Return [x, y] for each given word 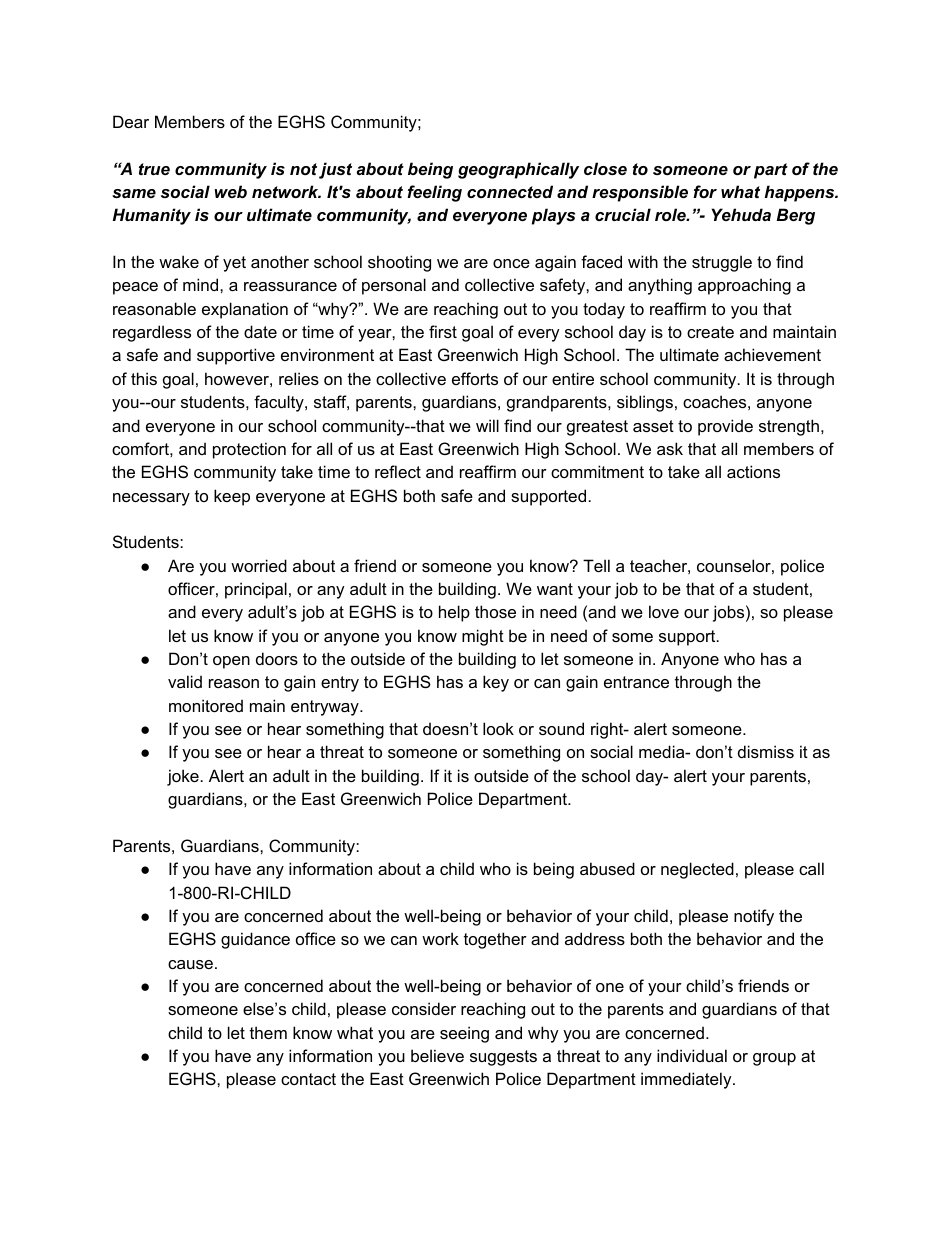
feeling [434, 193]
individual [692, 1055]
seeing [464, 1034]
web [230, 191]
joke [183, 777]
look [498, 728]
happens [801, 193]
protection [249, 450]
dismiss [766, 751]
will [487, 425]
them [268, 1032]
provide [725, 427]
